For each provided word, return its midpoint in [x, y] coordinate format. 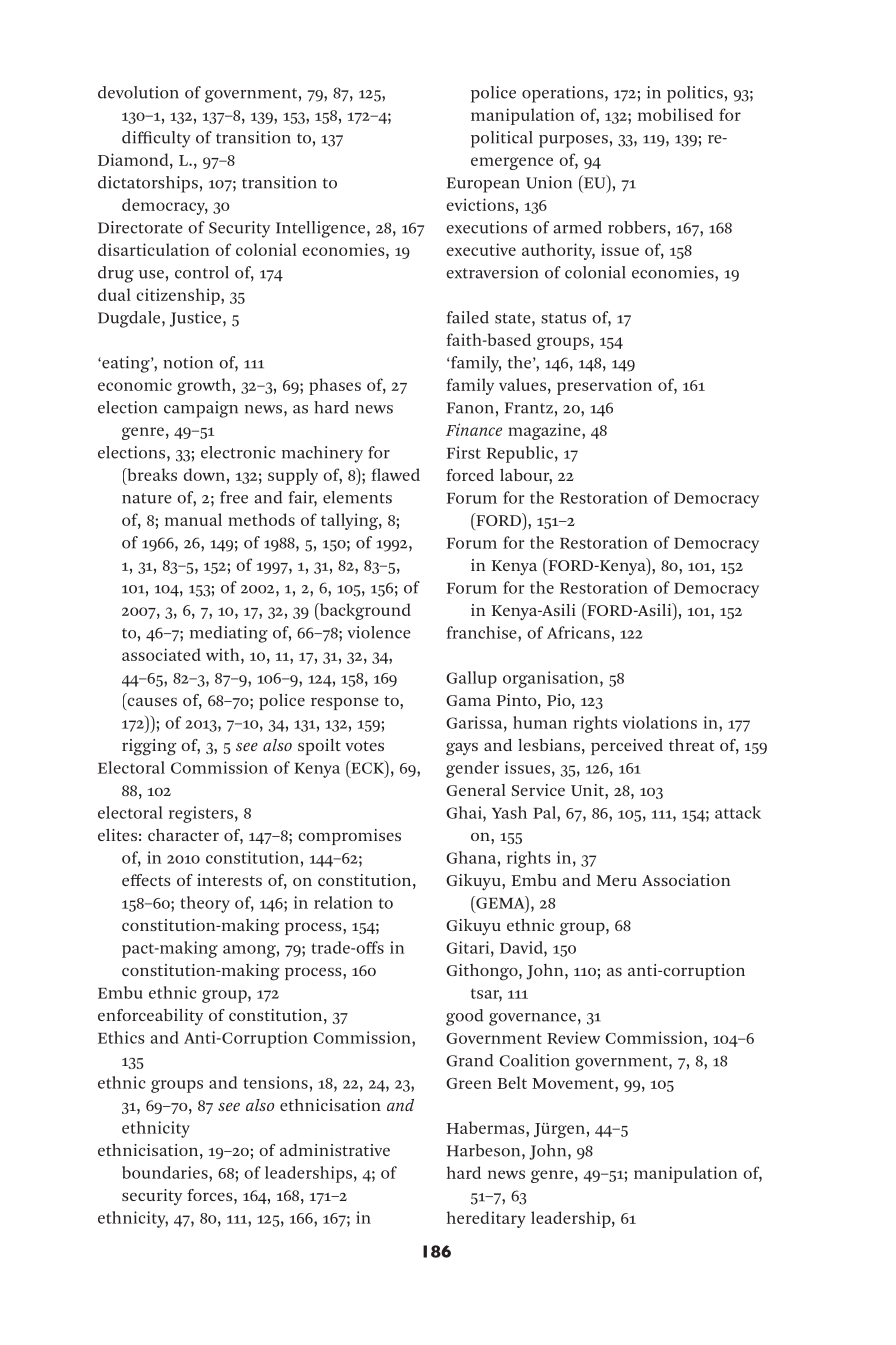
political [501, 139]
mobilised [675, 114]
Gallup [471, 679]
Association [686, 880]
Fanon [470, 408]
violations [660, 722]
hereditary [486, 1219]
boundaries [166, 1172]
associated [161, 654]
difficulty [156, 139]
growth [204, 386]
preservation [604, 386]
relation [343, 902]
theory [205, 904]
